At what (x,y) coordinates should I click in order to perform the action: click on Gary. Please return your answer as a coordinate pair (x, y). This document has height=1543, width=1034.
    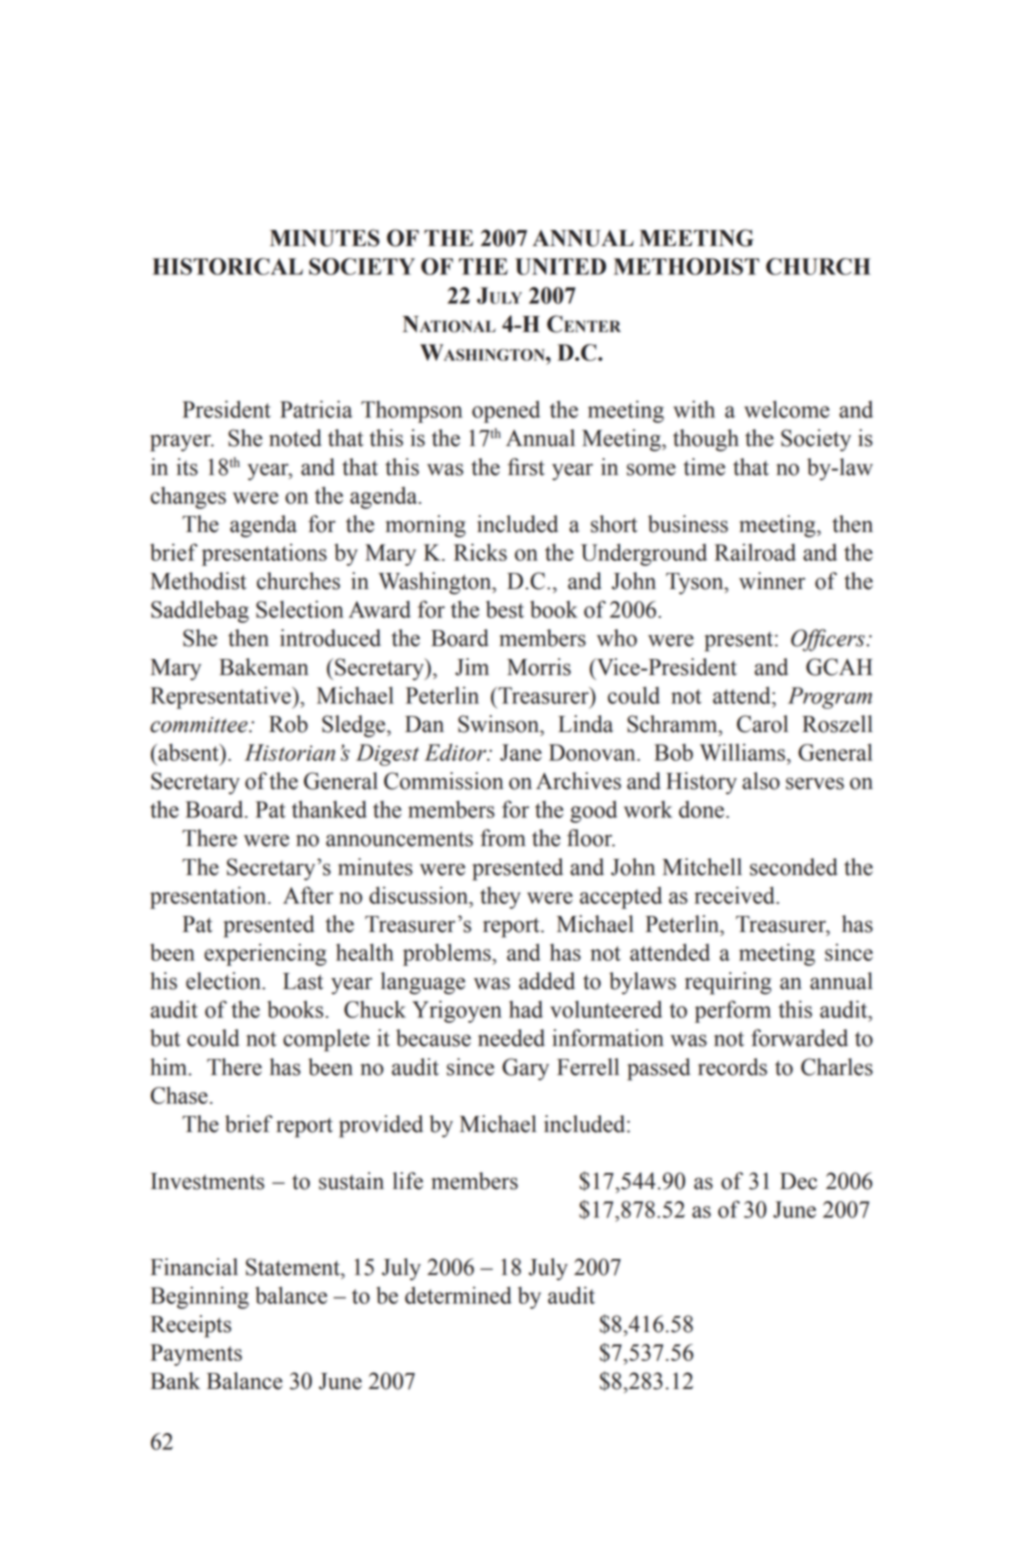
    Looking at the image, I should click on (525, 1069).
